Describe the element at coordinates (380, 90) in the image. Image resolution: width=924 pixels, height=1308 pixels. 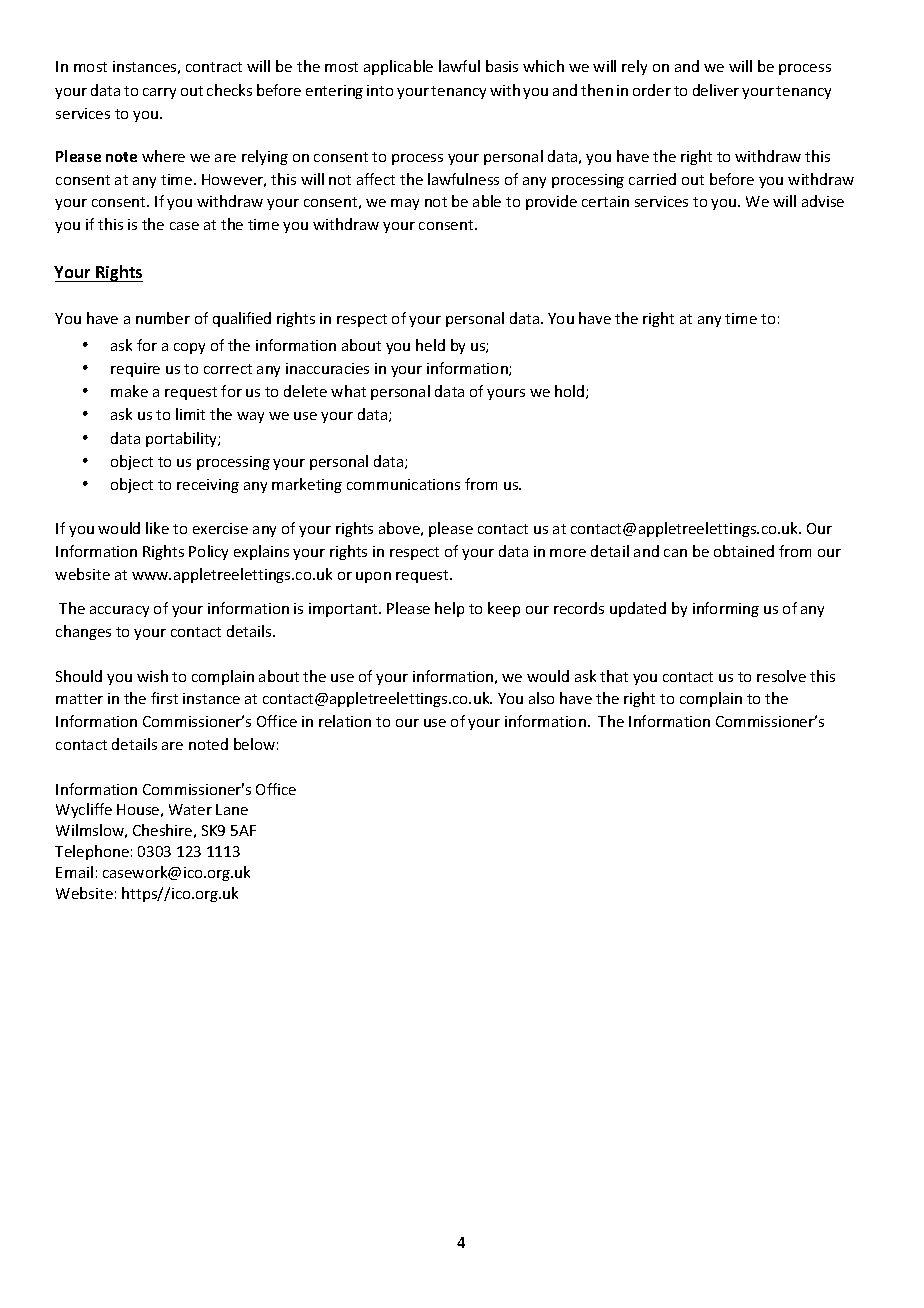
I see `into` at that location.
